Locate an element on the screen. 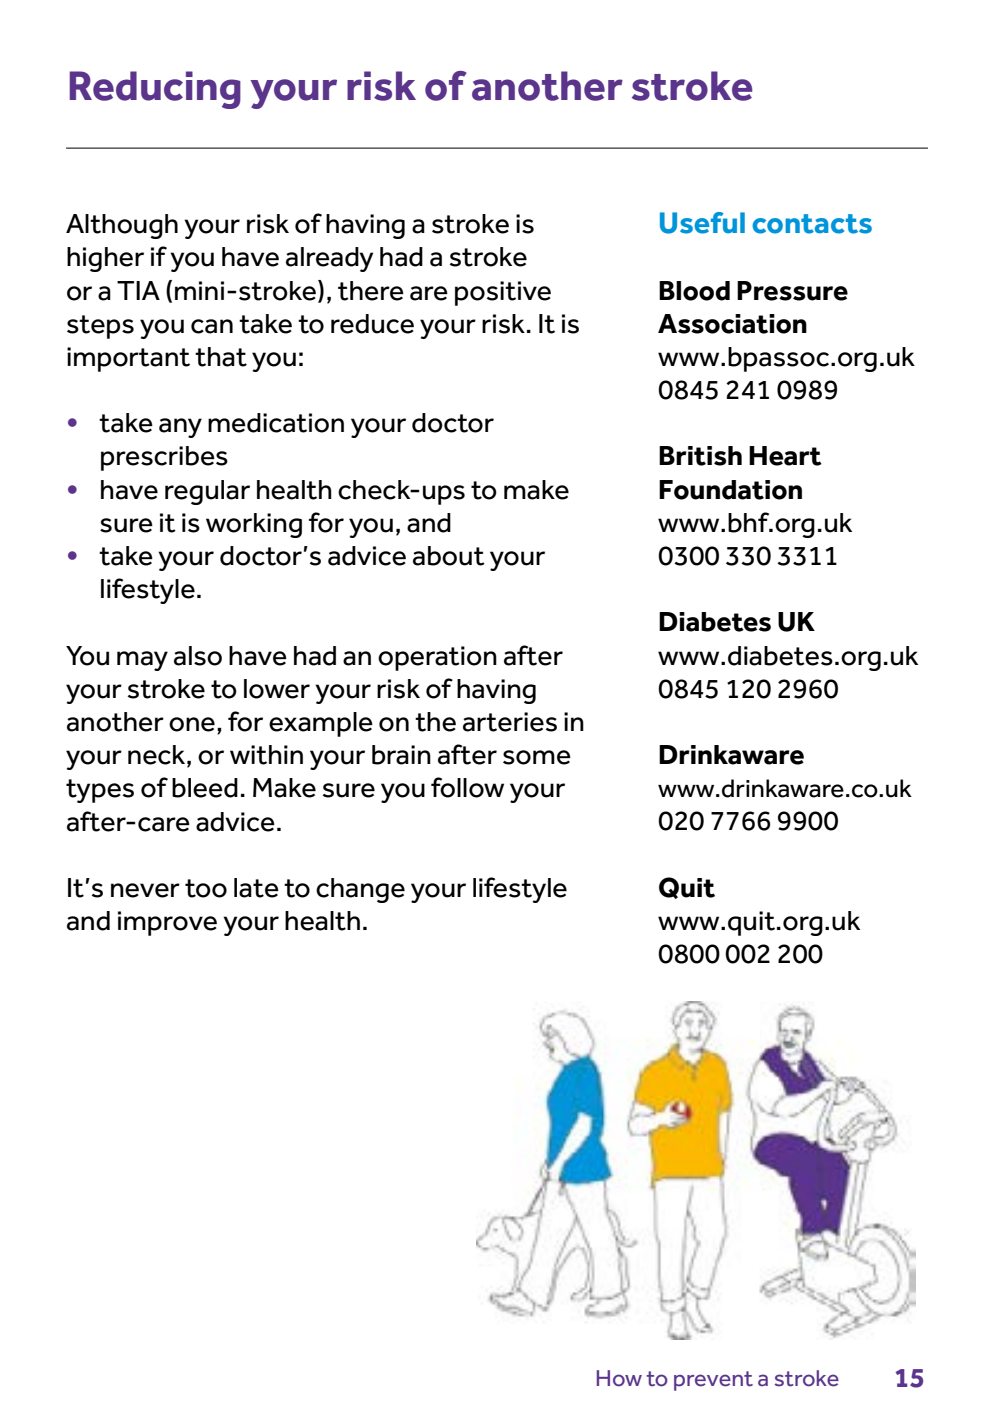 The height and width of the screenshot is (1411, 994). Useful is located at coordinates (702, 223).
